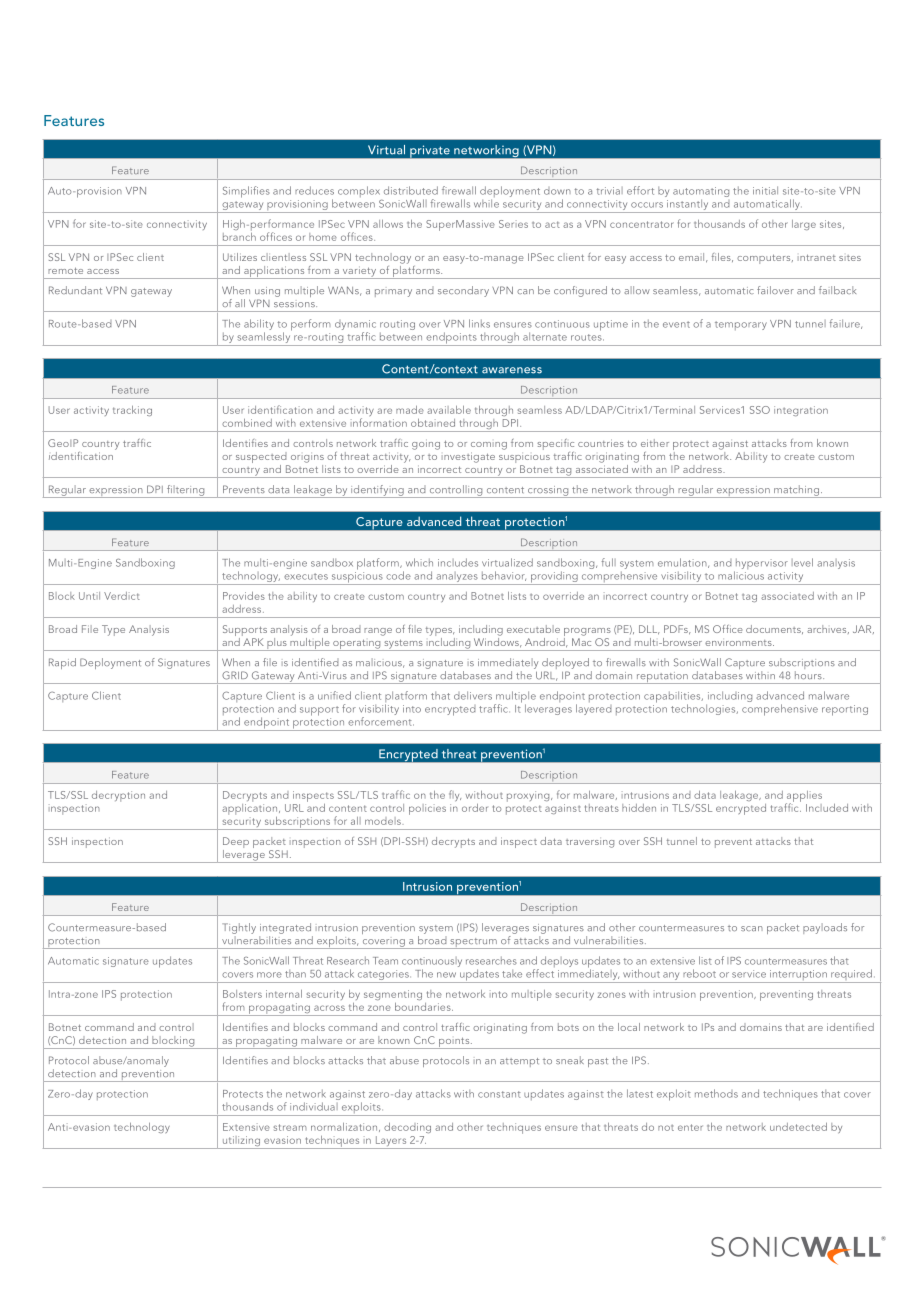  Describe the element at coordinates (290, 1127) in the screenshot. I see `stream` at that location.
